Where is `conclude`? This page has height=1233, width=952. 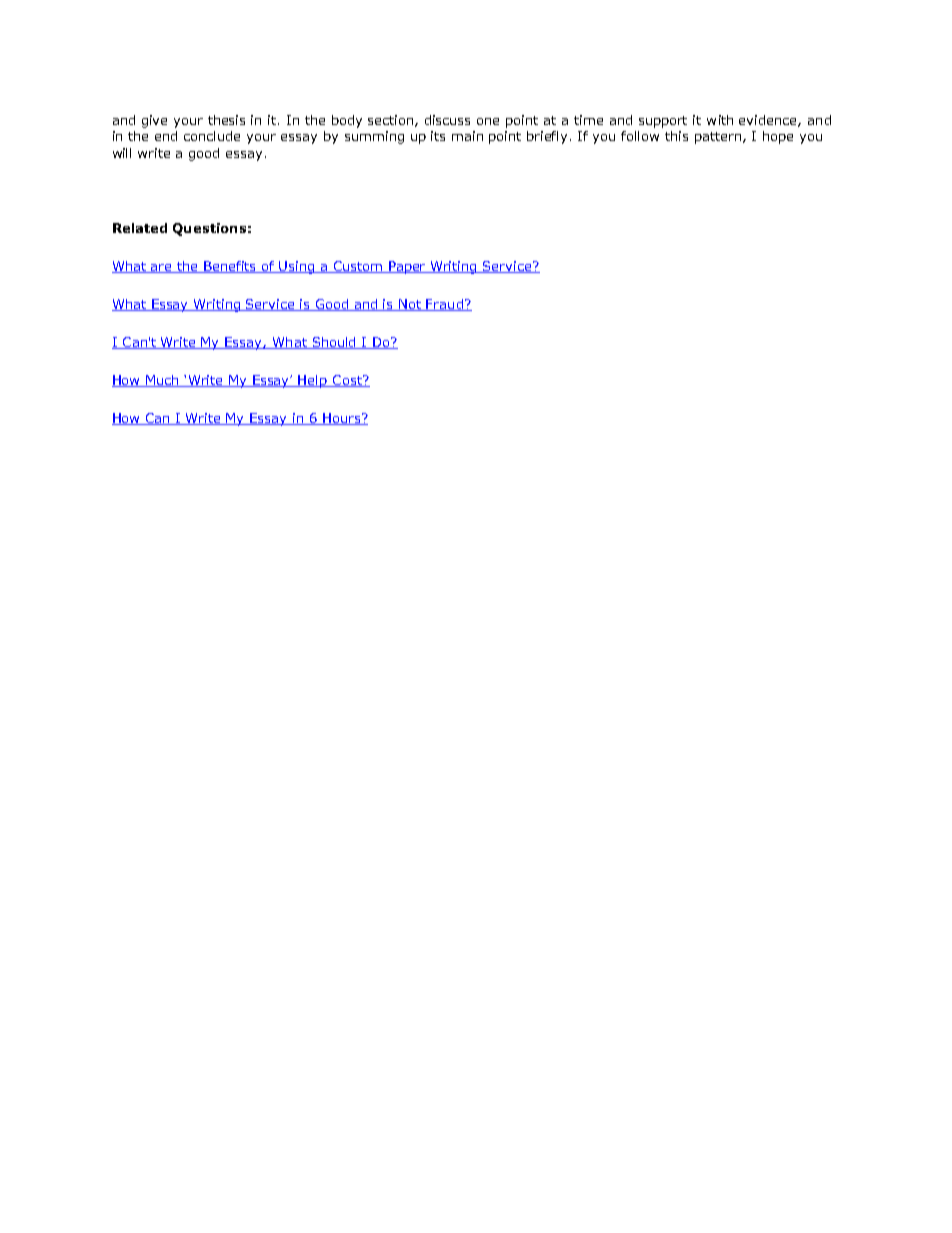
conclude is located at coordinates (212, 136).
